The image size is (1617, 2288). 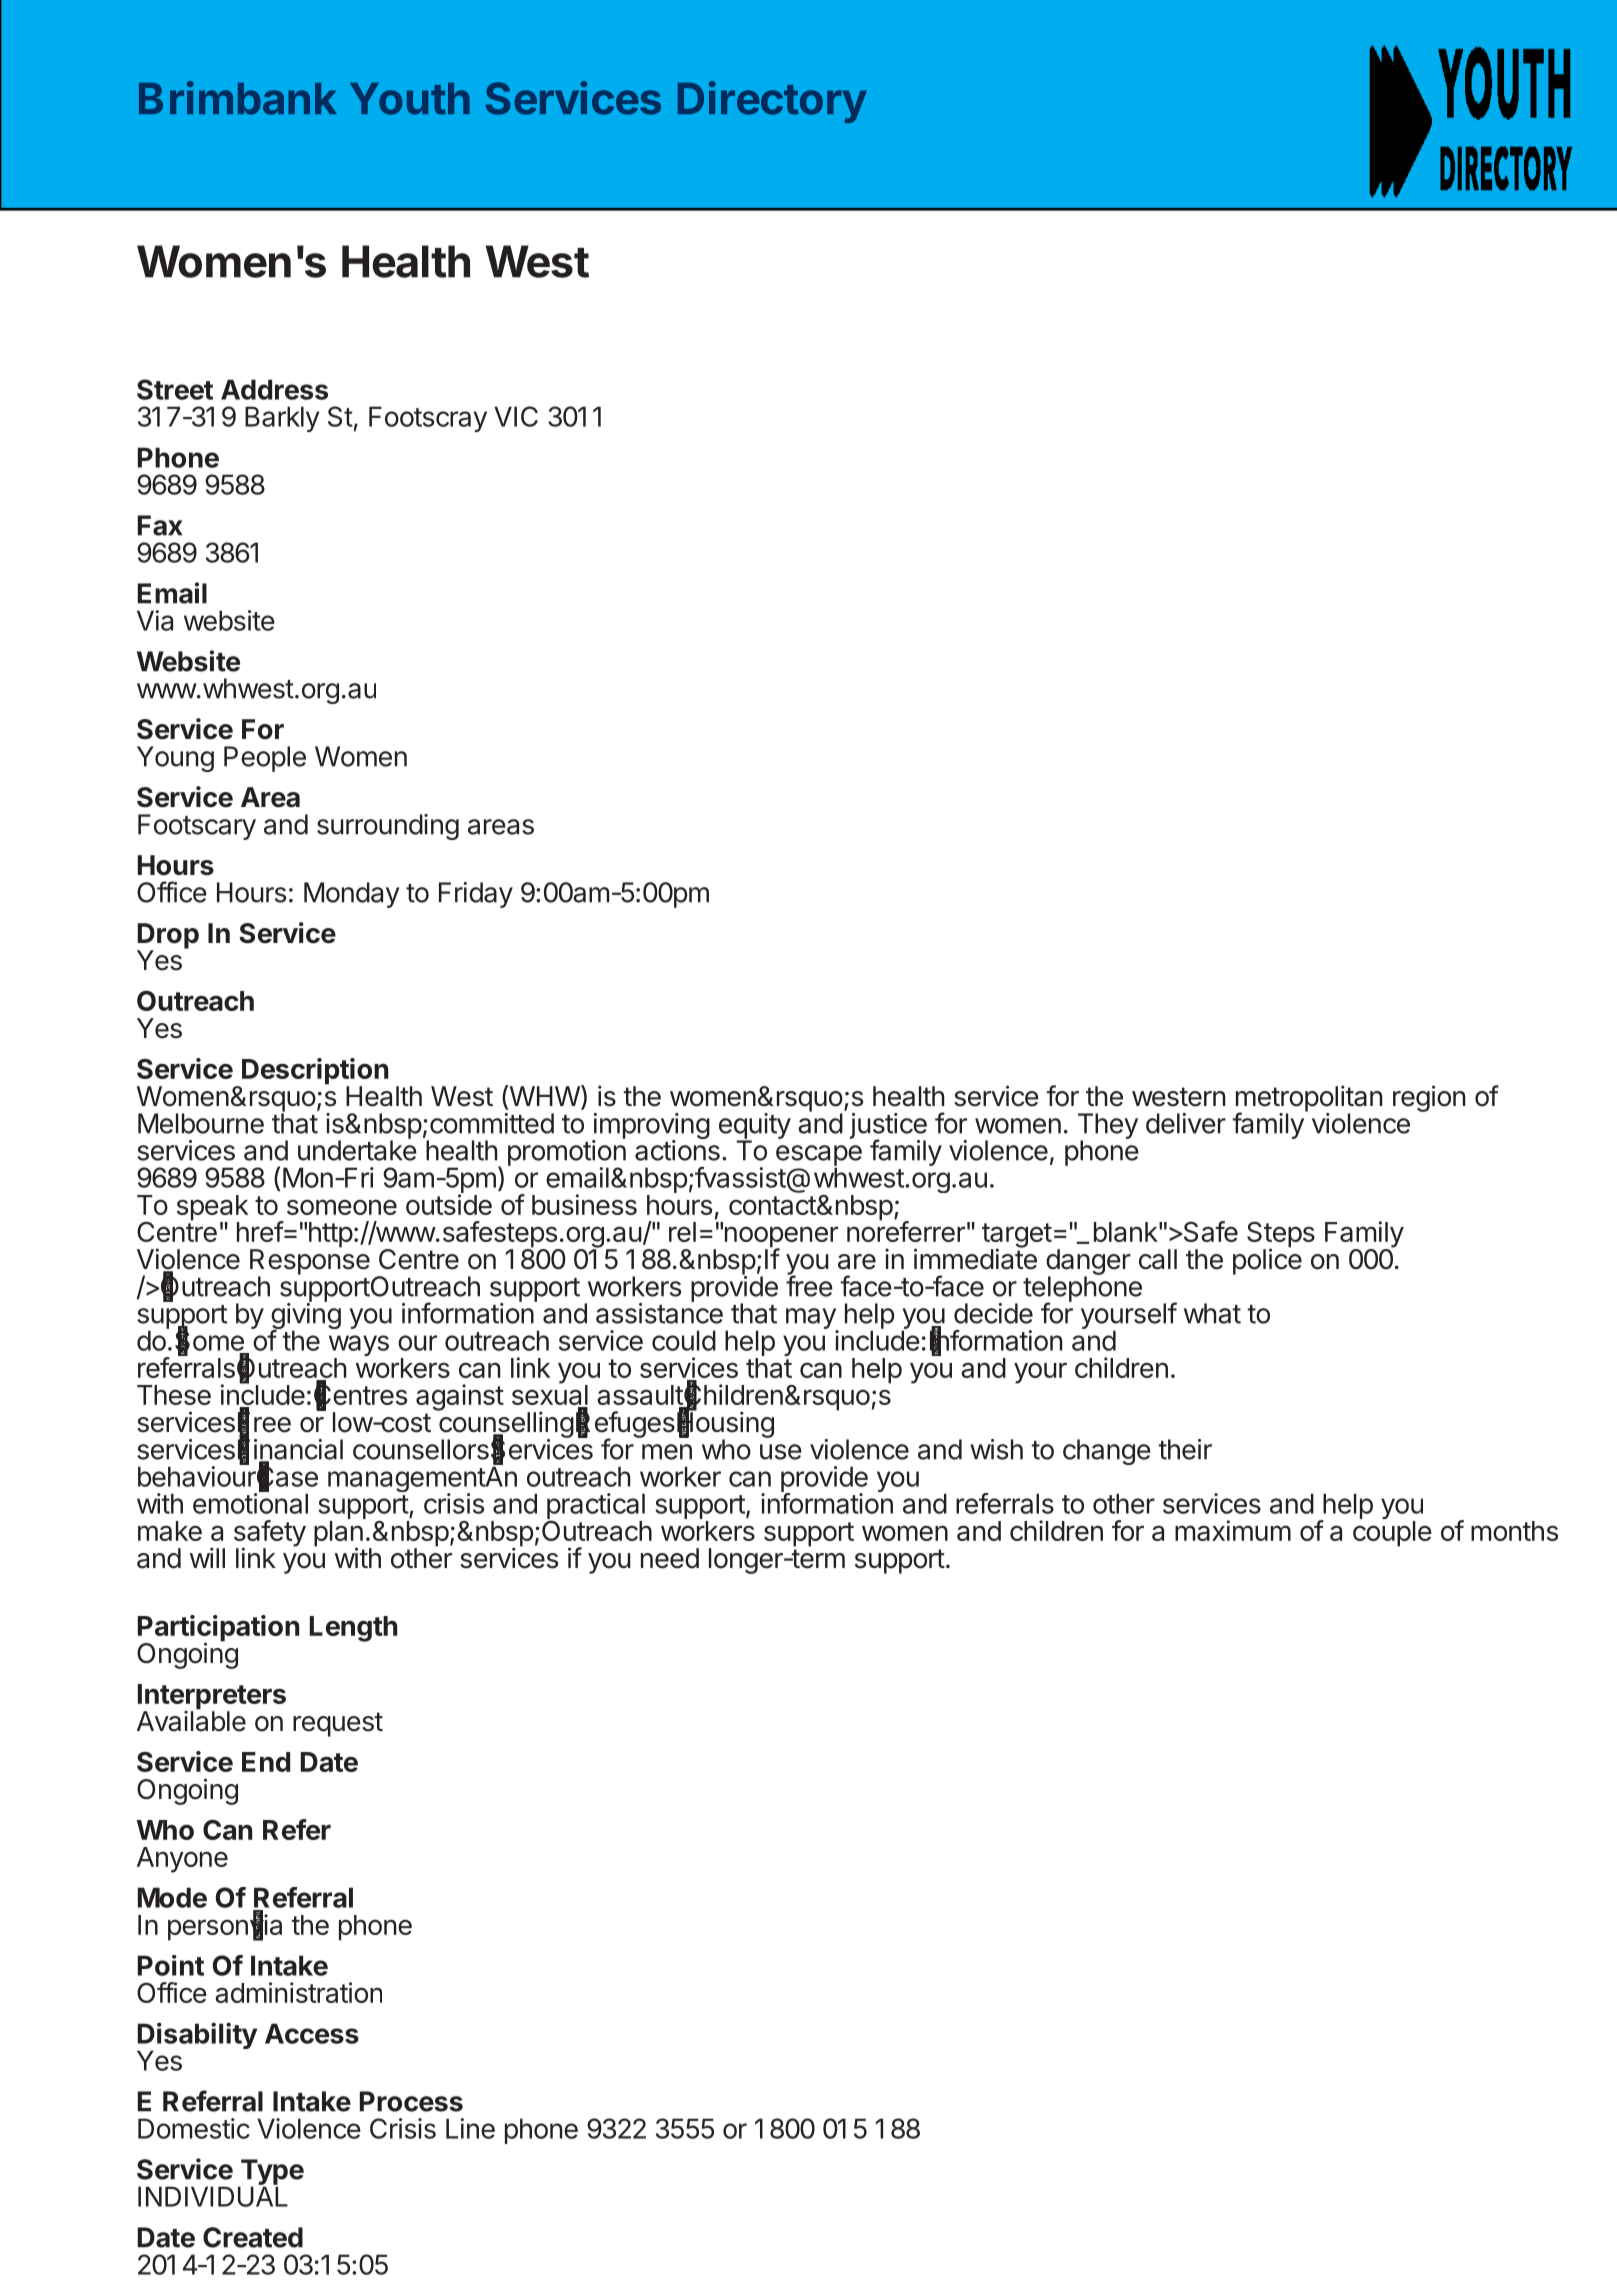 I want to click on Youth, so click(x=410, y=99).
